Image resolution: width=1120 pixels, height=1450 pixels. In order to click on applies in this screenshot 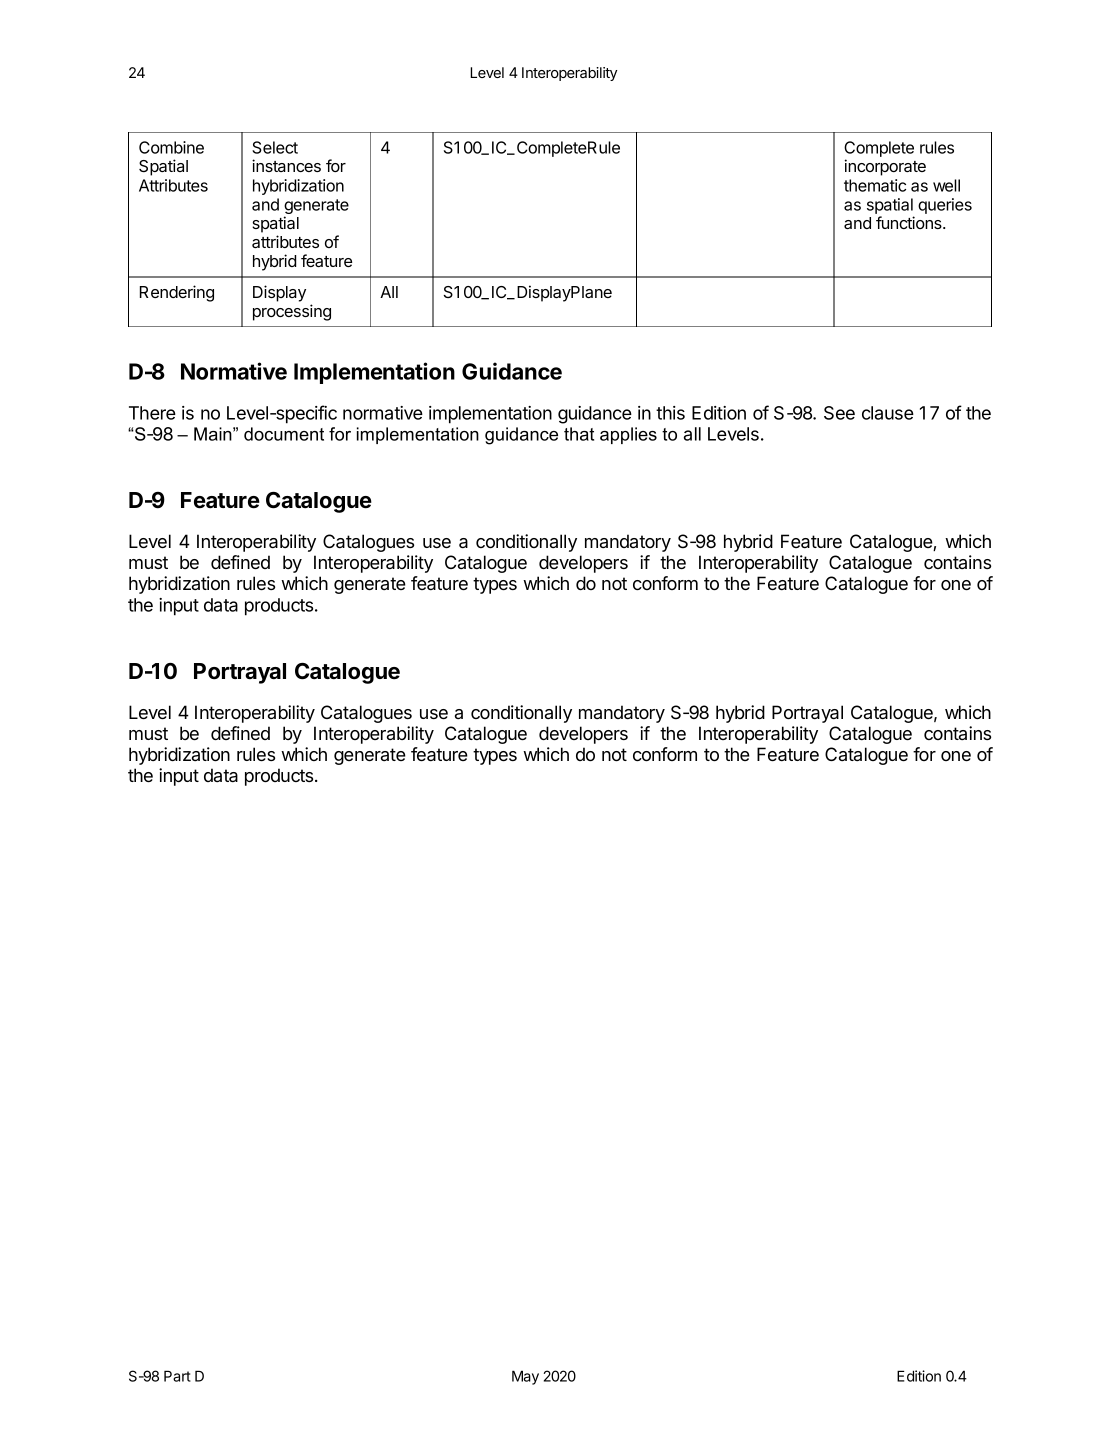, I will do `click(628, 435)`.
